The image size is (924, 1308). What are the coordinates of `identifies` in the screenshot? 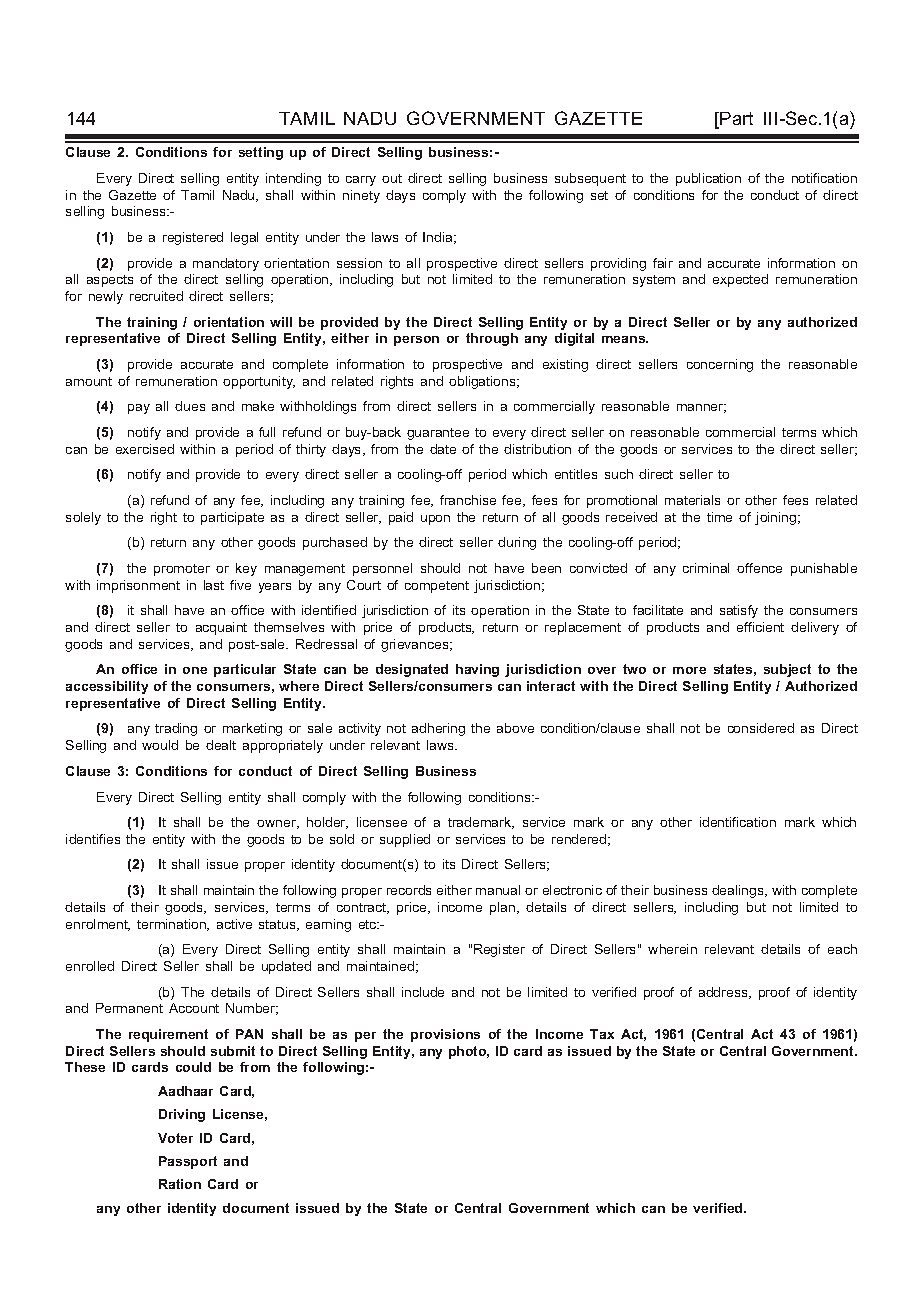 It's located at (93, 839).
